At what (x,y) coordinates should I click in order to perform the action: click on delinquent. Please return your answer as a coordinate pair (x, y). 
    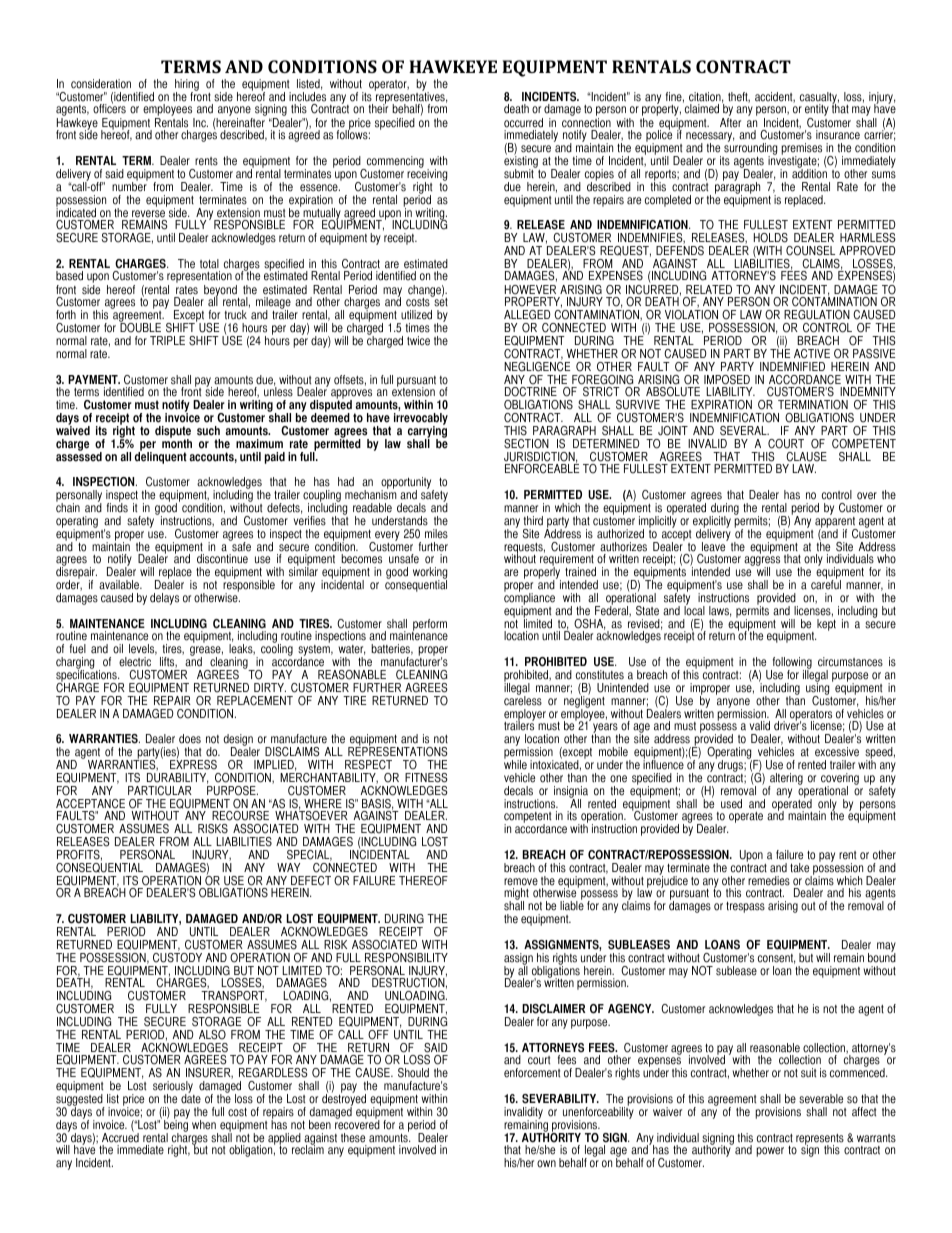
    Looking at the image, I should click on (160, 457).
